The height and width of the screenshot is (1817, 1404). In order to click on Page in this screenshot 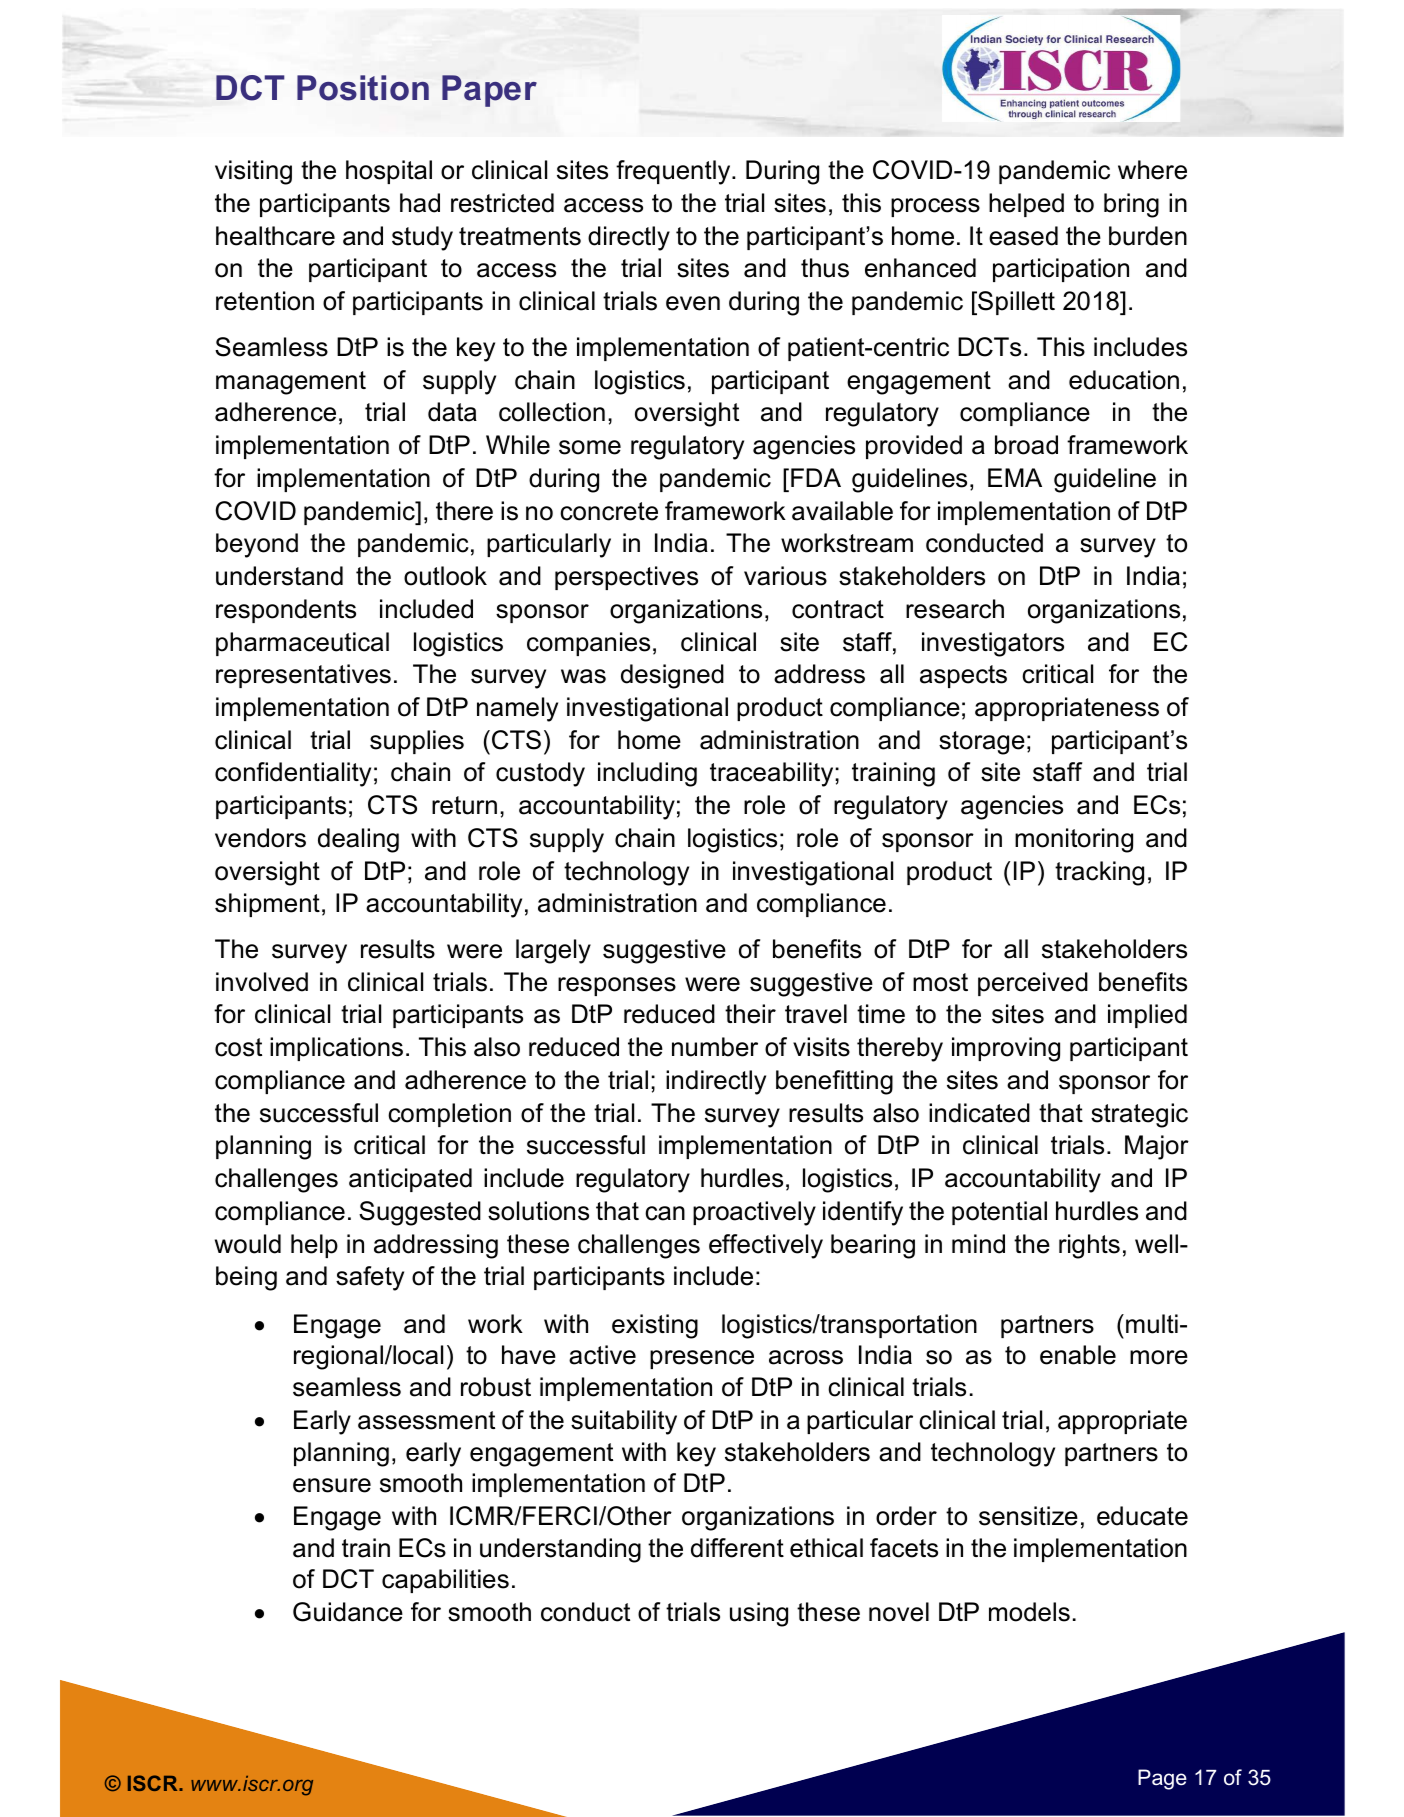, I will do `click(1162, 1779)`.
